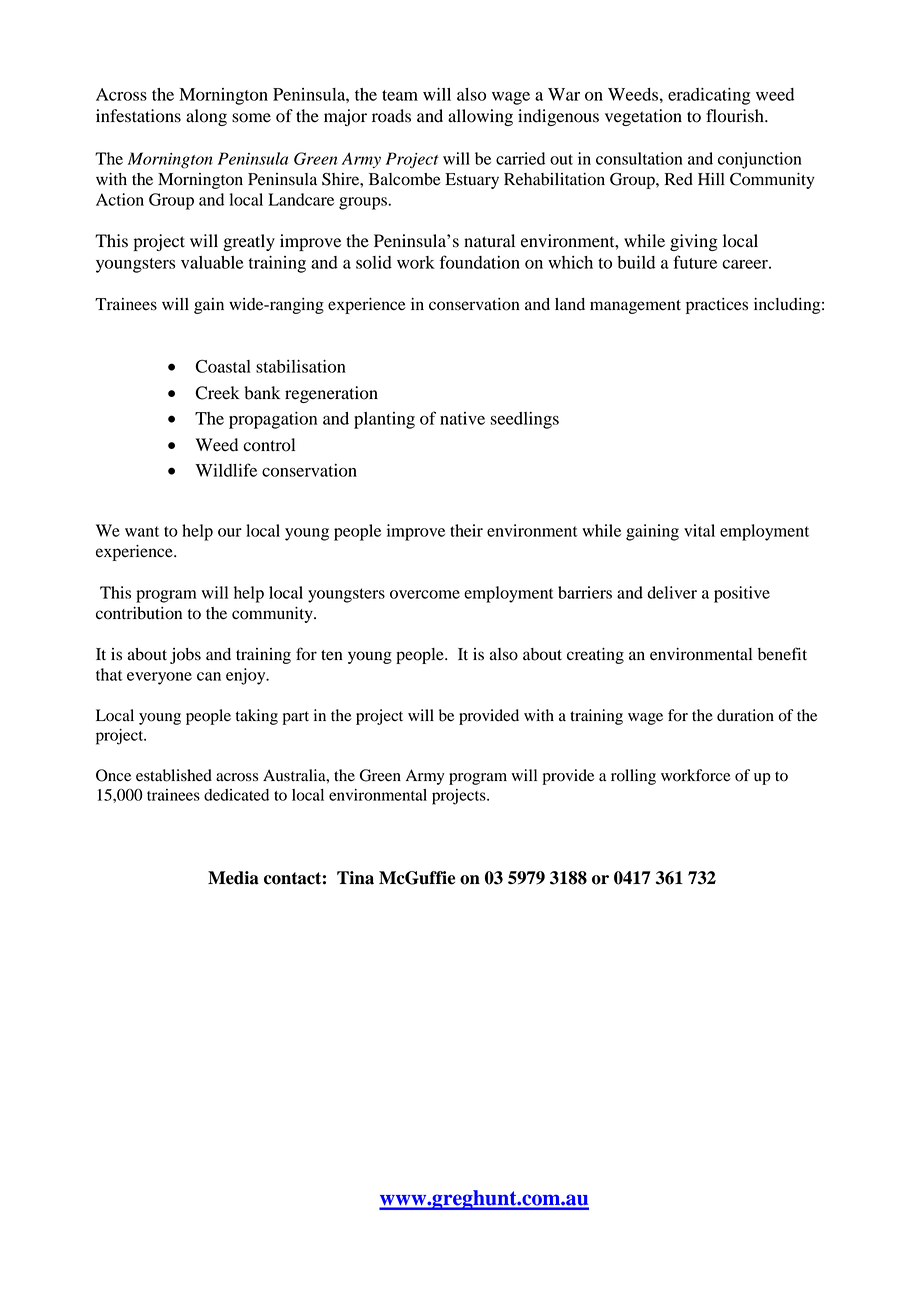  Describe the element at coordinates (480, 117) in the image. I see `allowing` at that location.
